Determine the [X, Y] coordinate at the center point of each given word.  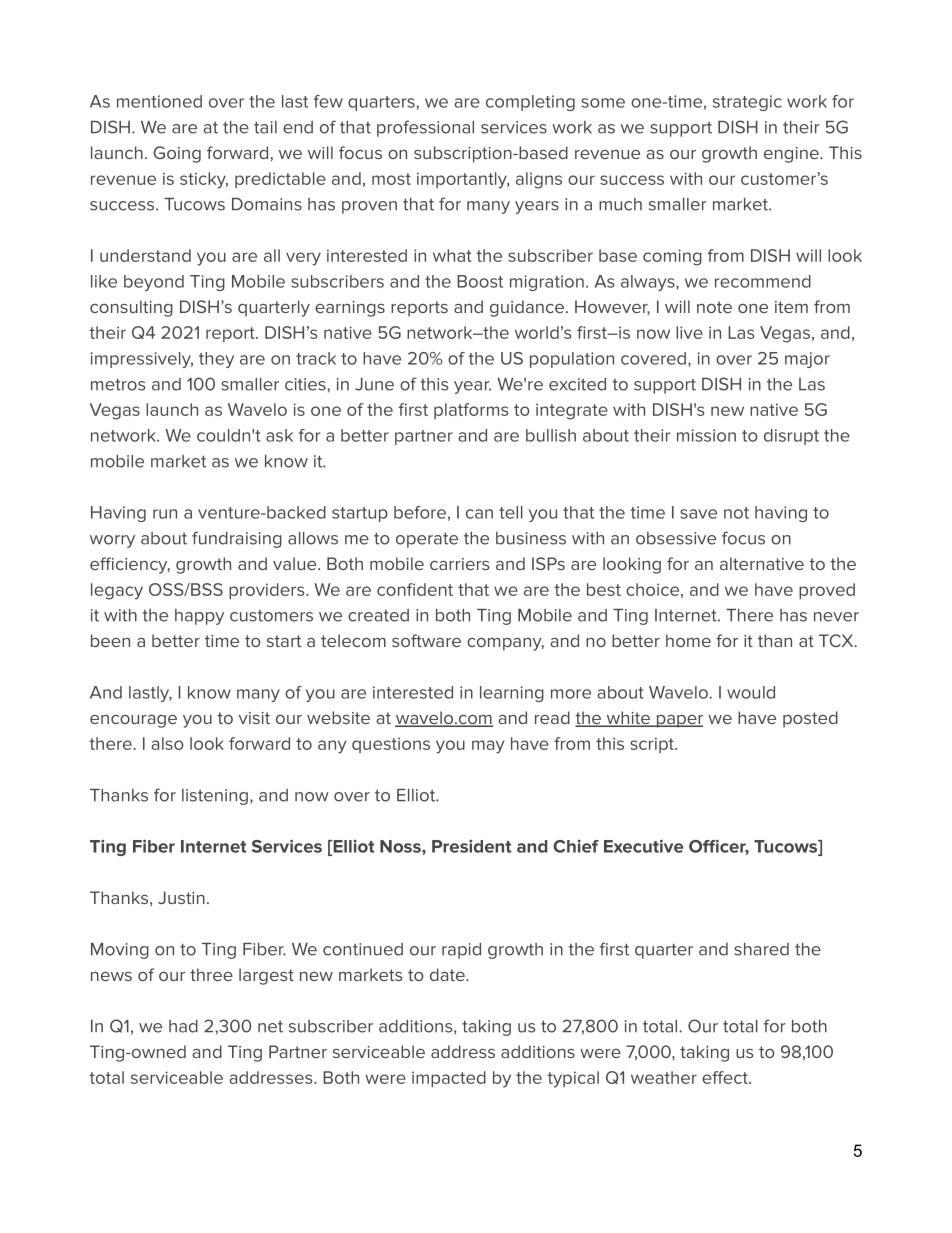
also [167, 743]
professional [425, 128]
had [183, 1026]
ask [279, 435]
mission [706, 435]
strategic [747, 103]
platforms [471, 411]
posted [810, 719]
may [488, 747]
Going [177, 154]
